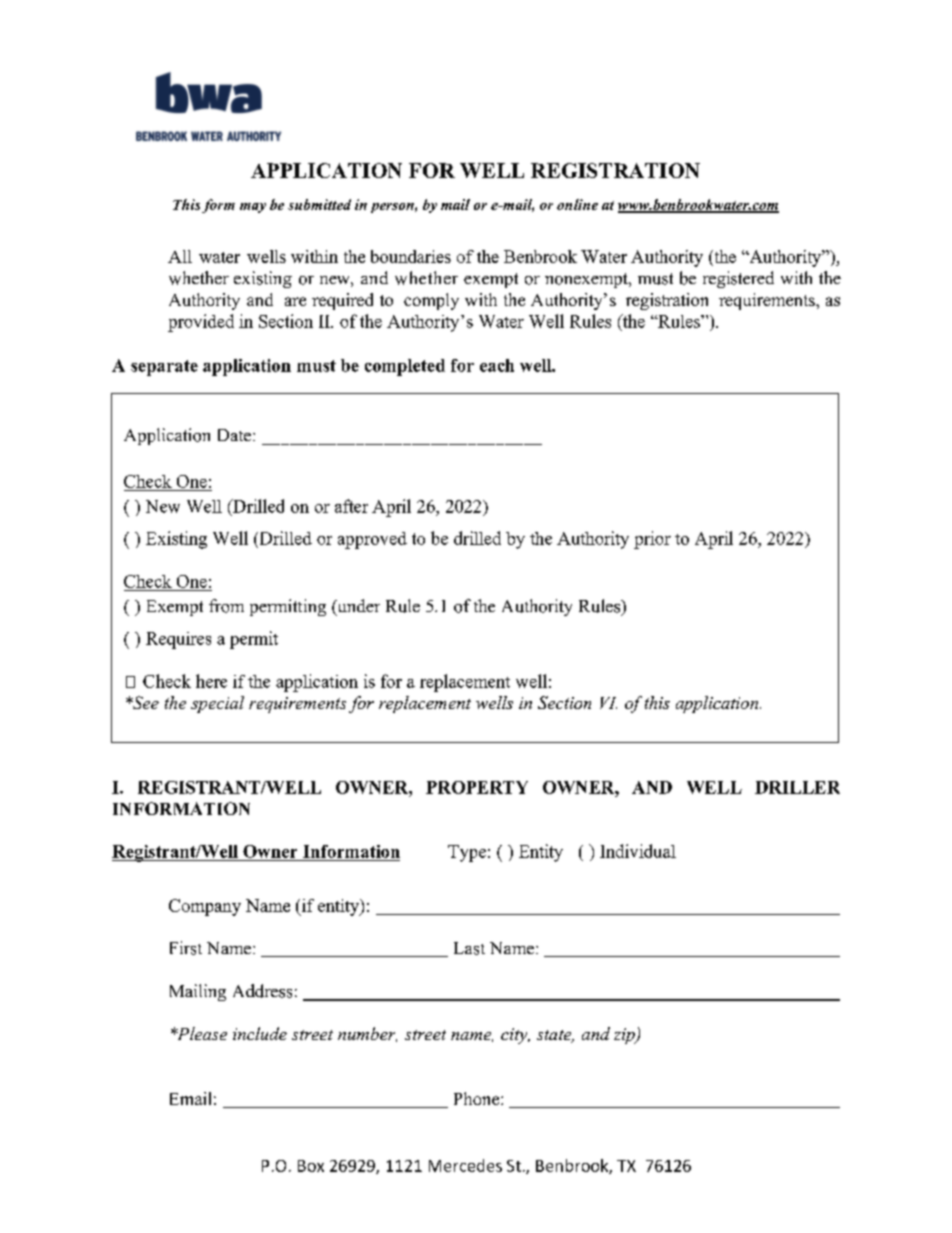  What do you see at coordinates (738, 279) in the page?
I see `registered` at bounding box center [738, 279].
